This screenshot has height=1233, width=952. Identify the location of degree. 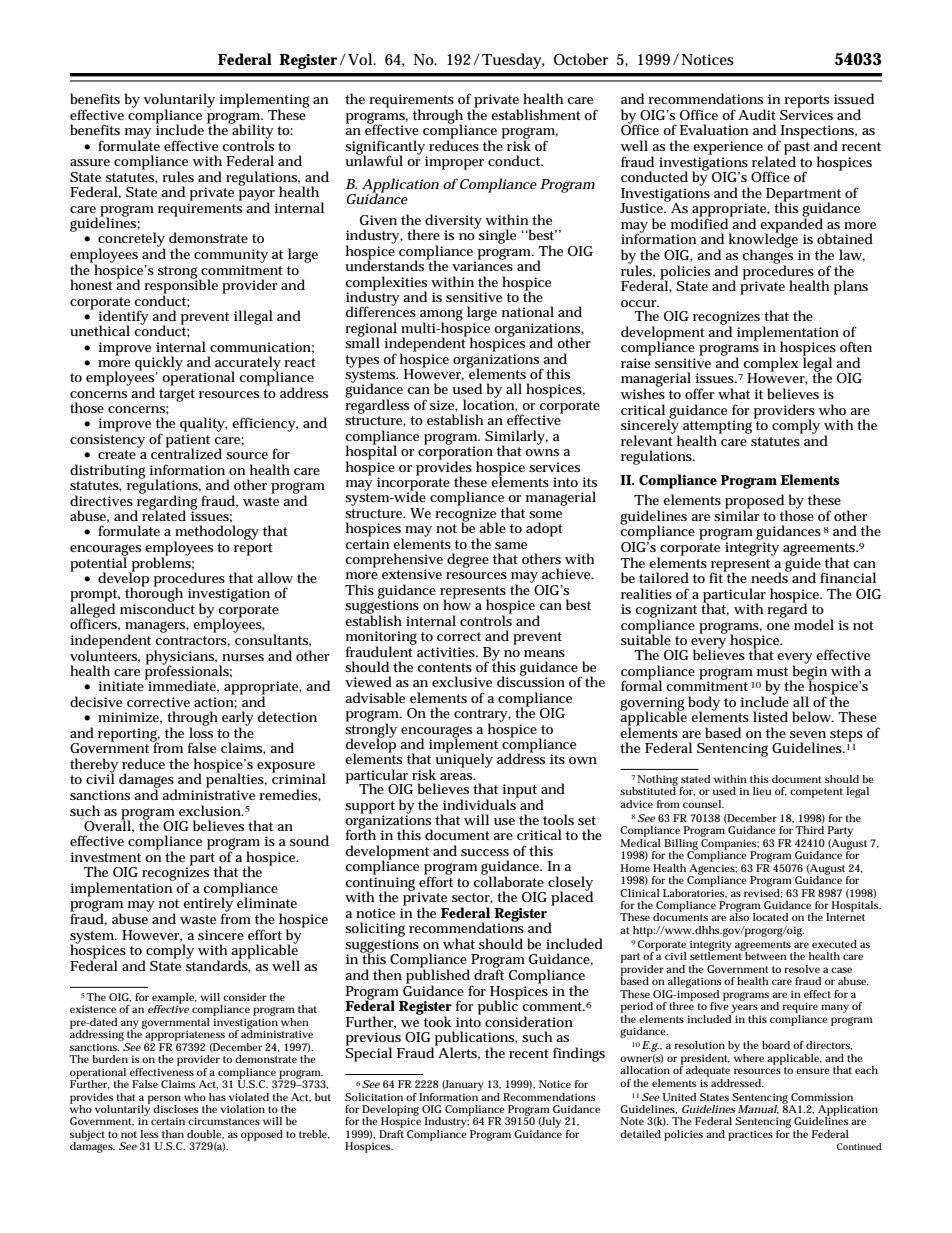
(468, 560).
